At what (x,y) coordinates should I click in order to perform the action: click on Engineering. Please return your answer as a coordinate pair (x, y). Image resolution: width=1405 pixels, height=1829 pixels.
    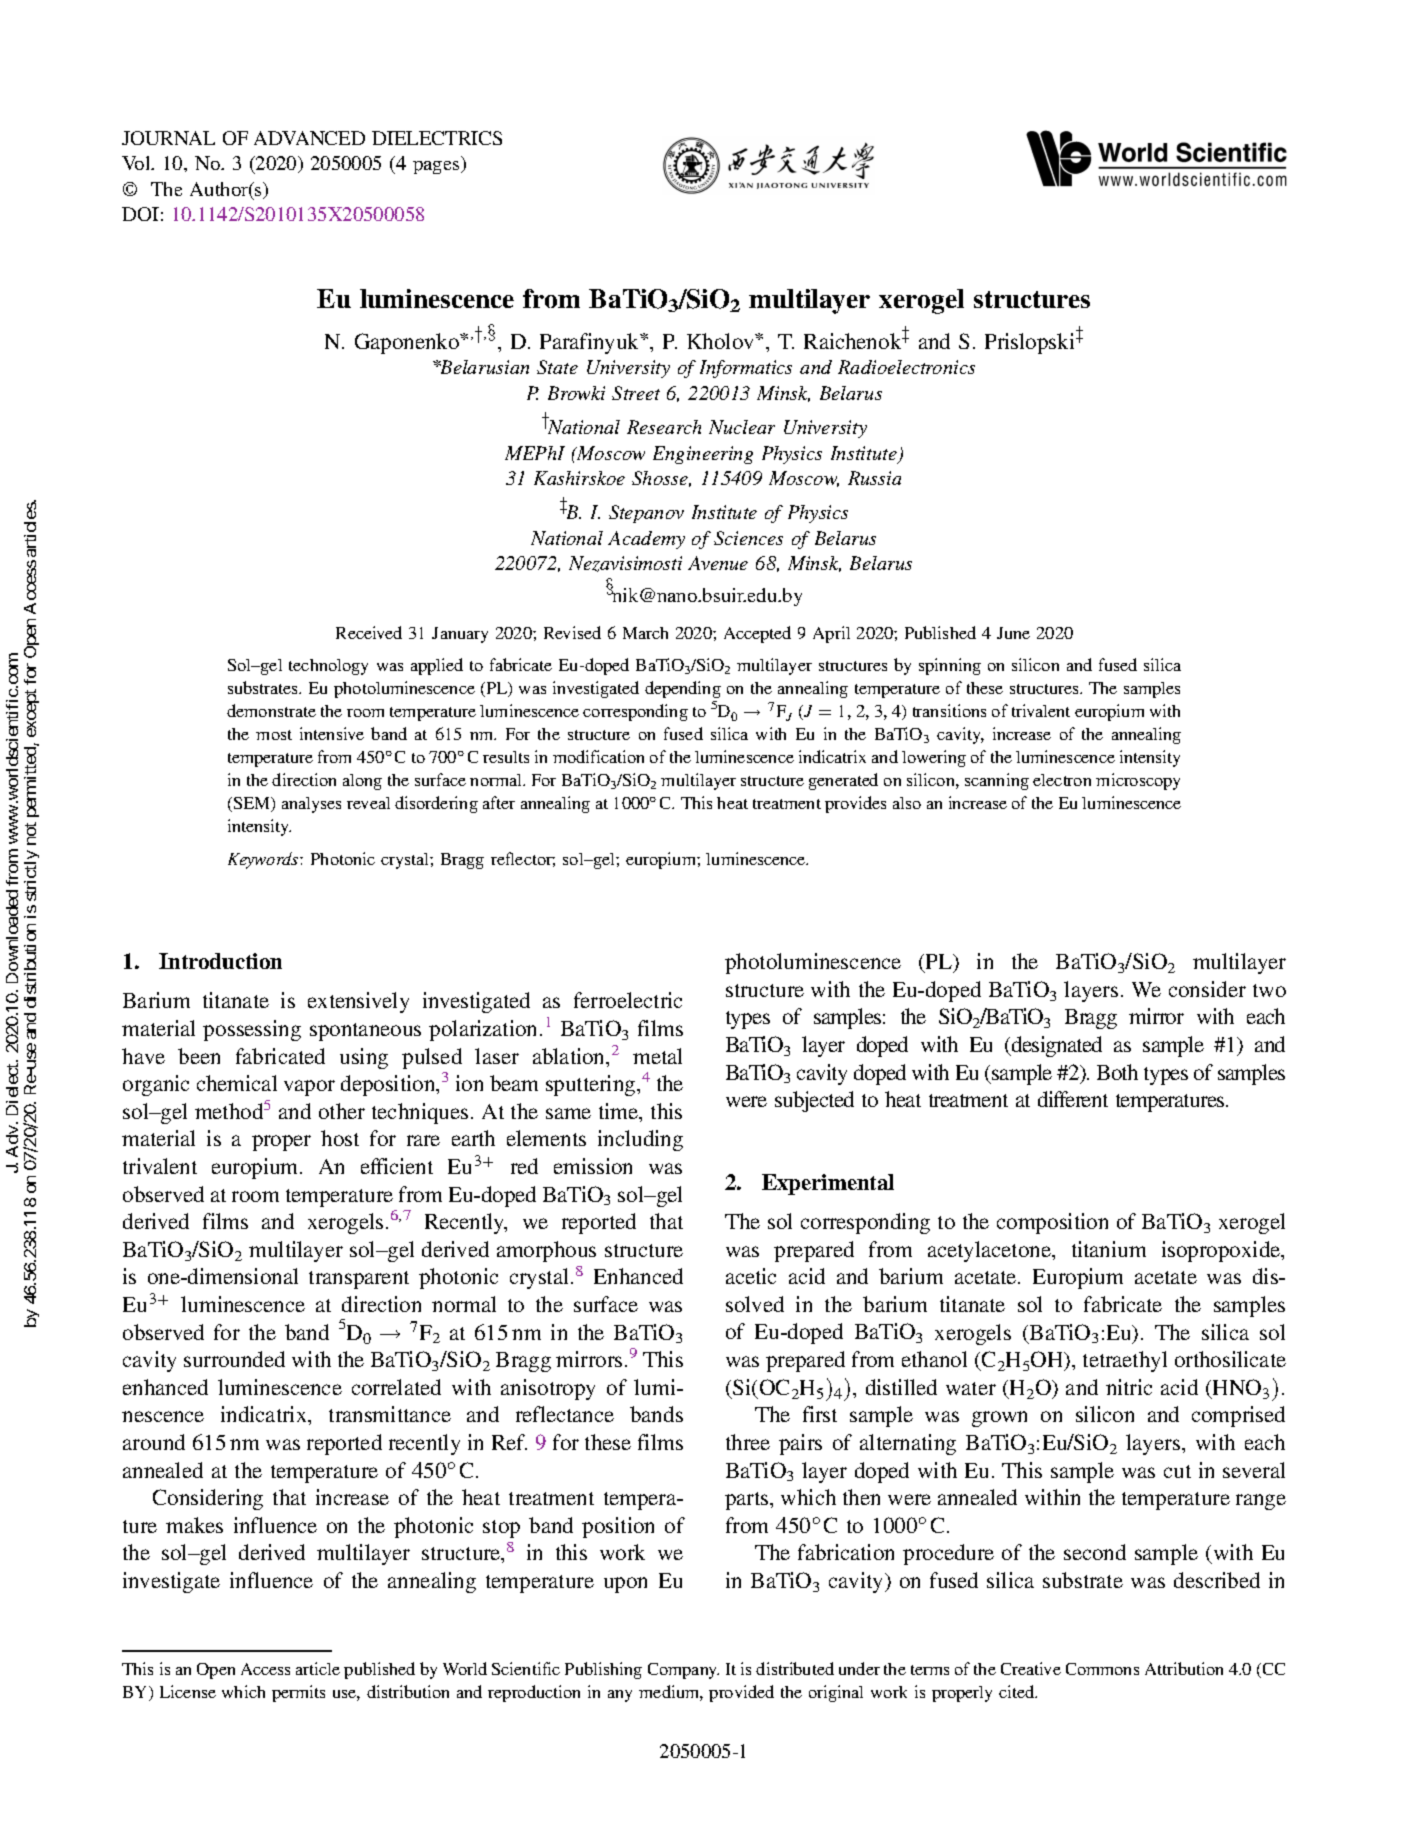
    Looking at the image, I should click on (703, 455).
